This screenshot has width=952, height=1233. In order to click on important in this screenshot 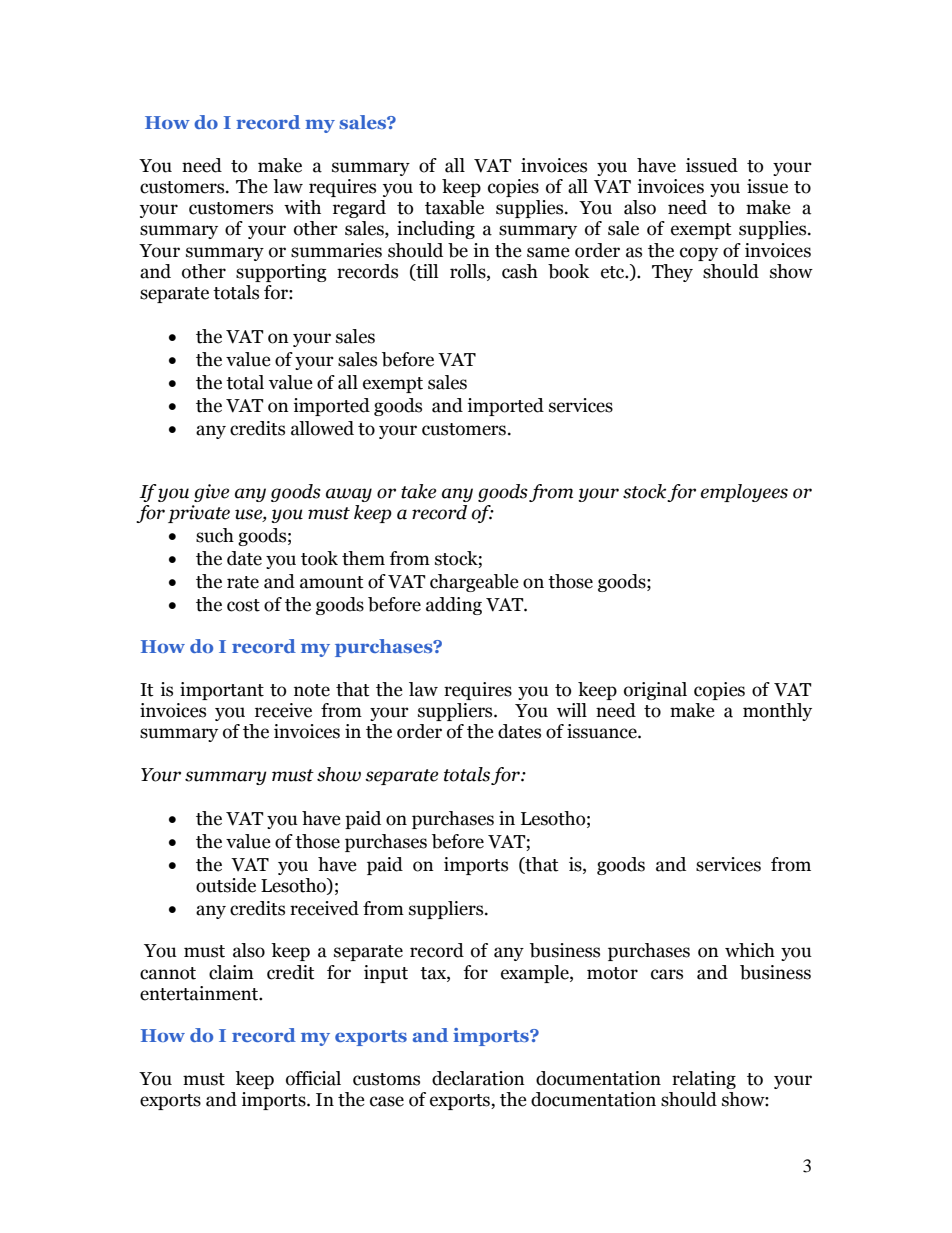, I will do `click(222, 691)`.
